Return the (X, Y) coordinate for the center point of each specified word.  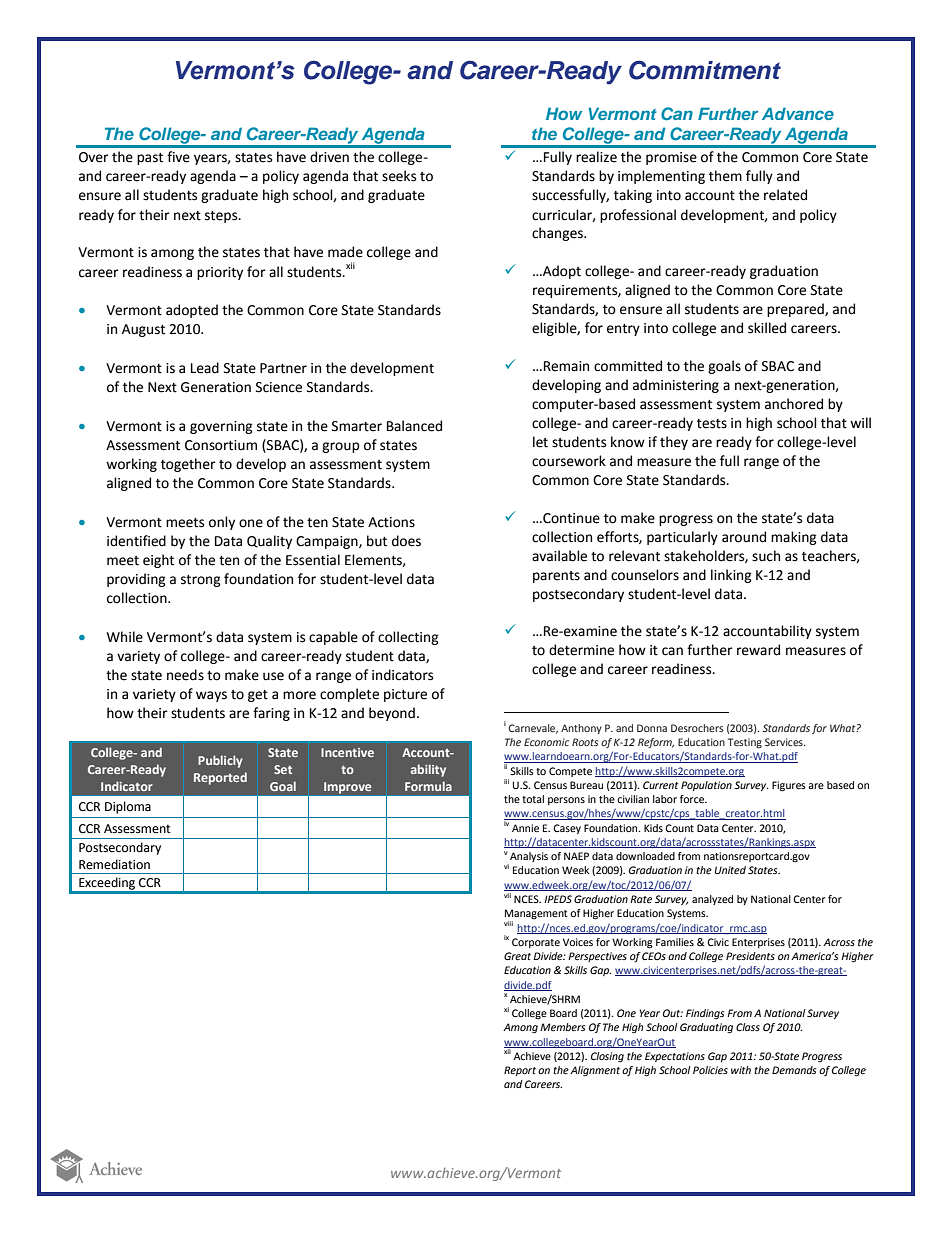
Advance (798, 113)
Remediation (114, 864)
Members (562, 1027)
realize (596, 157)
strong (201, 581)
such (766, 556)
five (178, 157)
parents (556, 577)
